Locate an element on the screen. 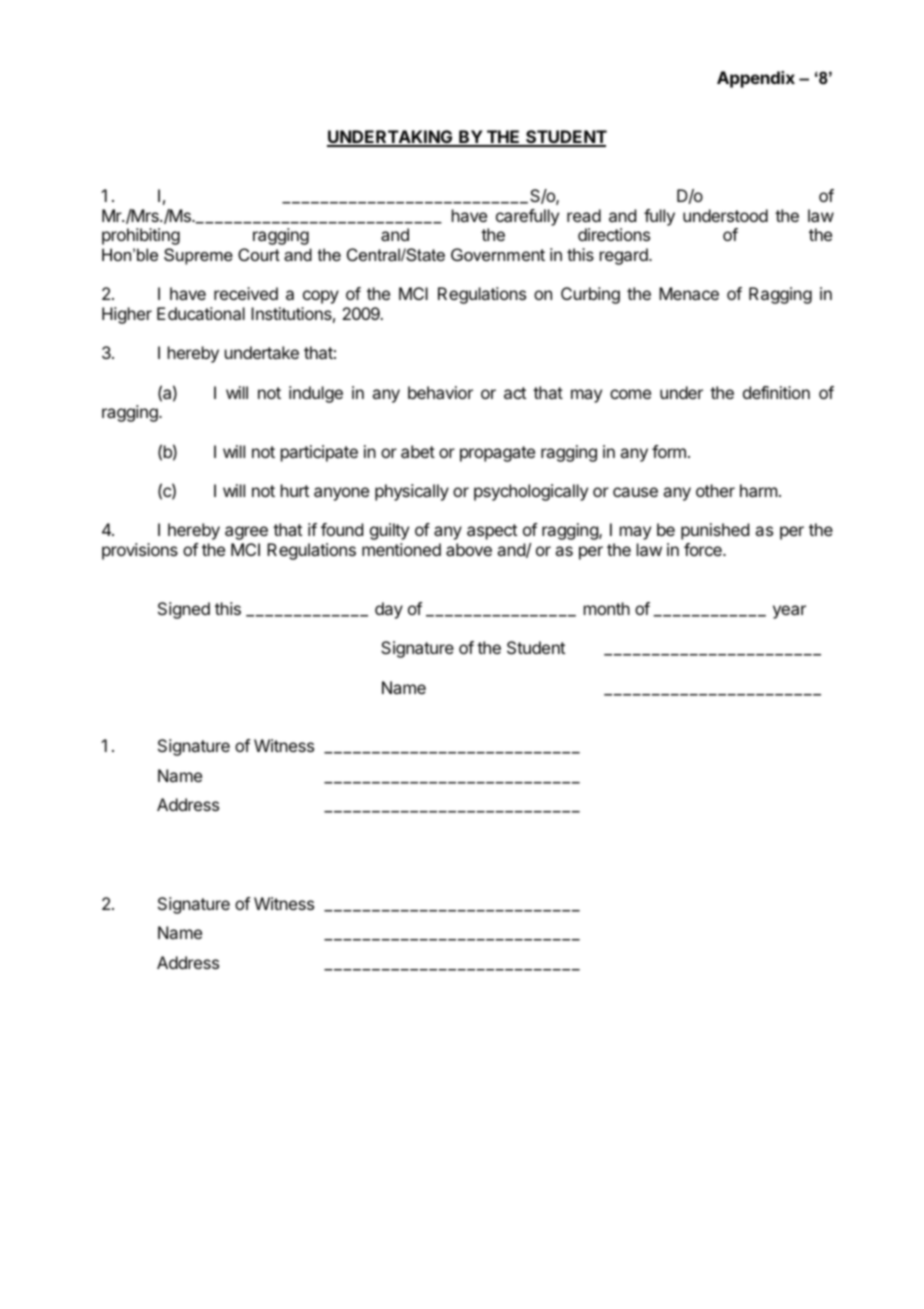 The image size is (924, 1309). prohibiting is located at coordinates (141, 236).
